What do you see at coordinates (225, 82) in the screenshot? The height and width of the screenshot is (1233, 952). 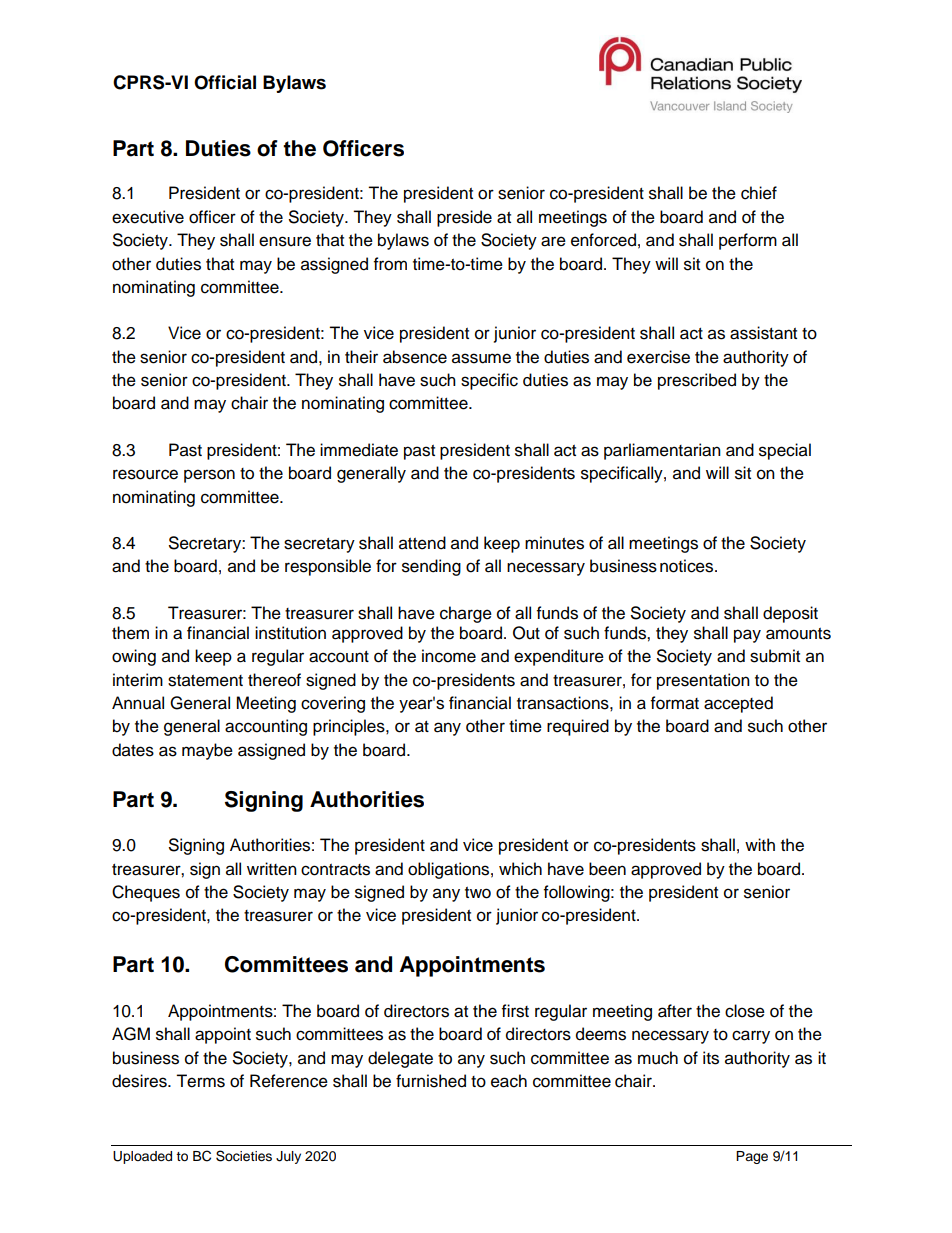 I see `Official` at bounding box center [225, 82].
